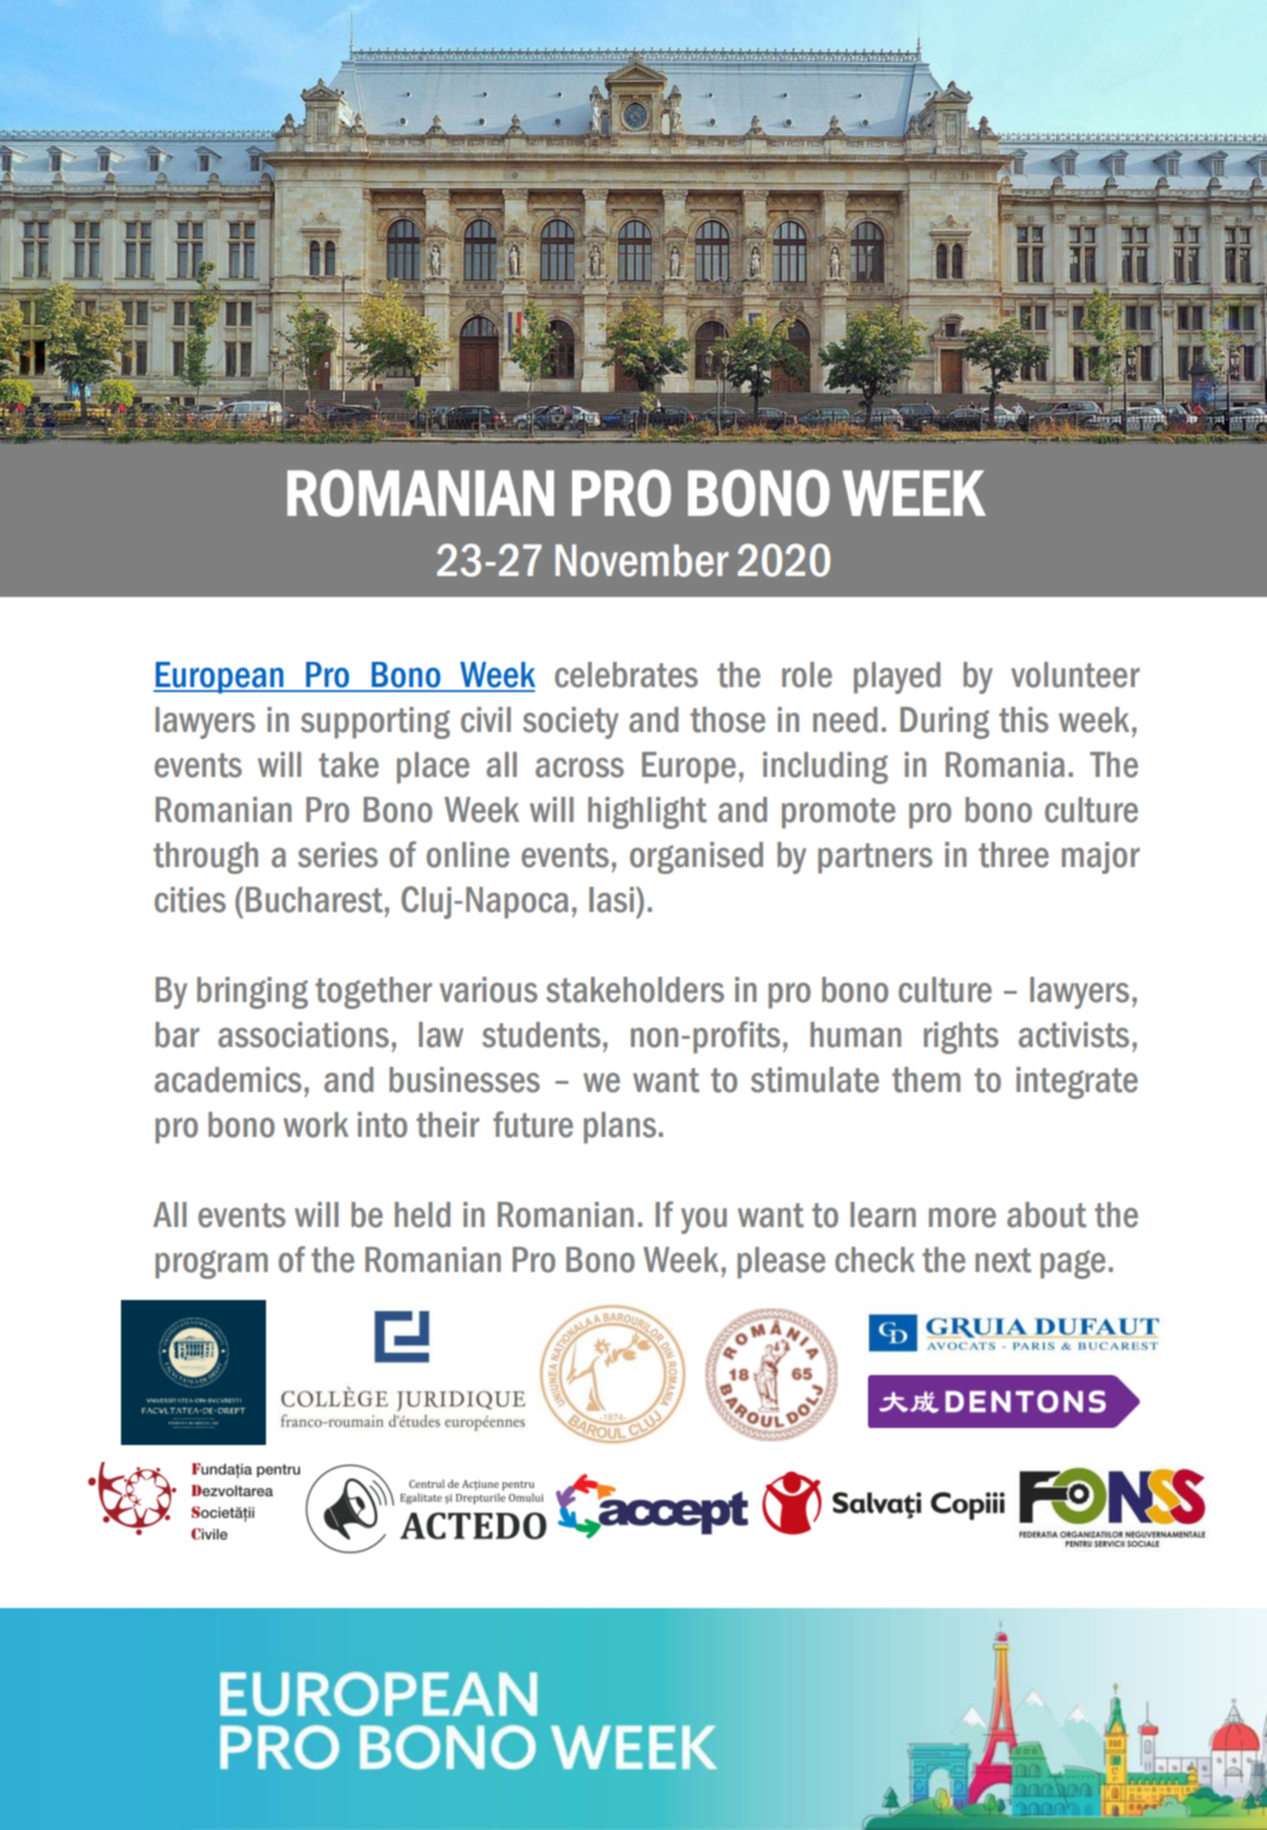 The width and height of the page is (1267, 1830). What do you see at coordinates (926, 1080) in the page?
I see `them` at bounding box center [926, 1080].
